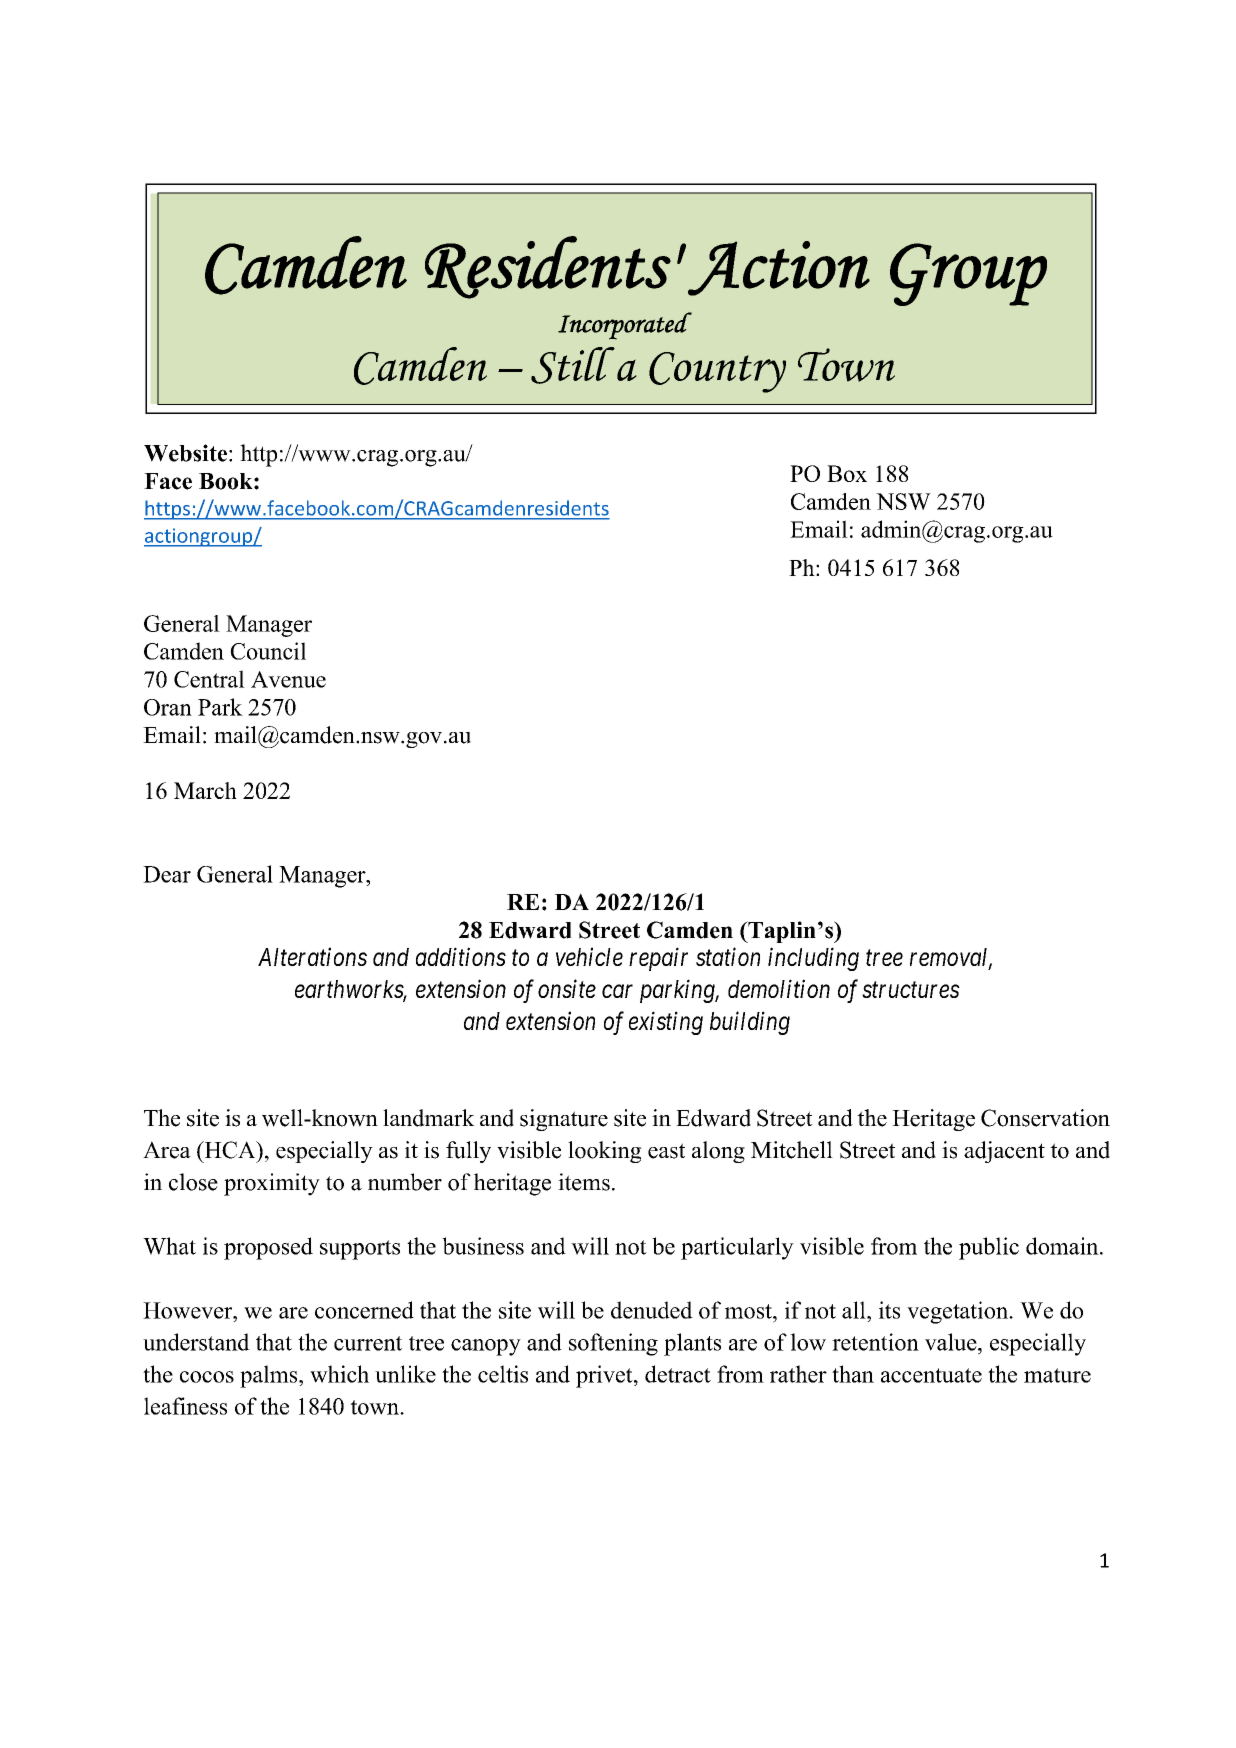 The height and width of the screenshot is (1748, 1236). I want to click on Dear, so click(167, 874).
